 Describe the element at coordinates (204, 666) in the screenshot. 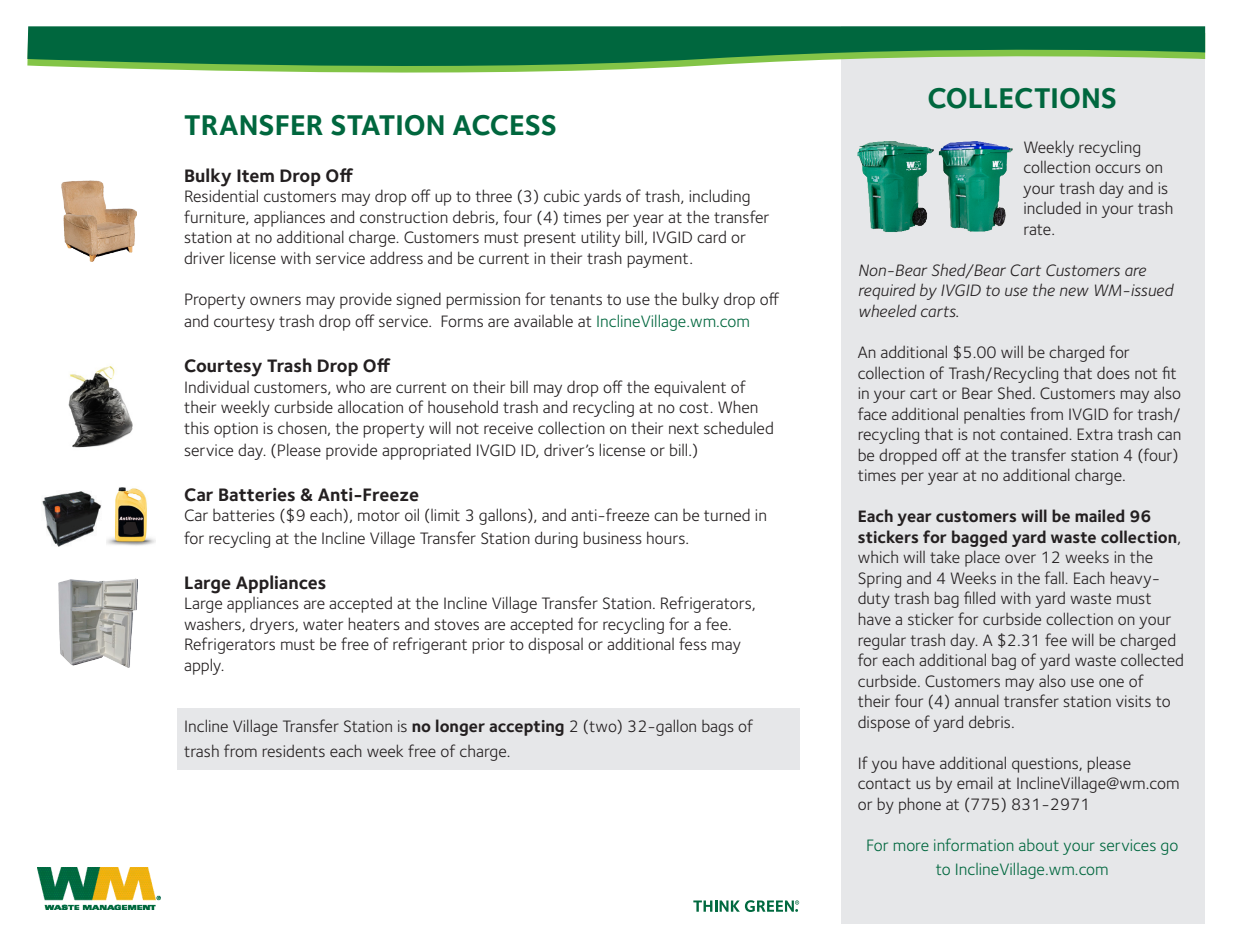

I see `apply` at that location.
